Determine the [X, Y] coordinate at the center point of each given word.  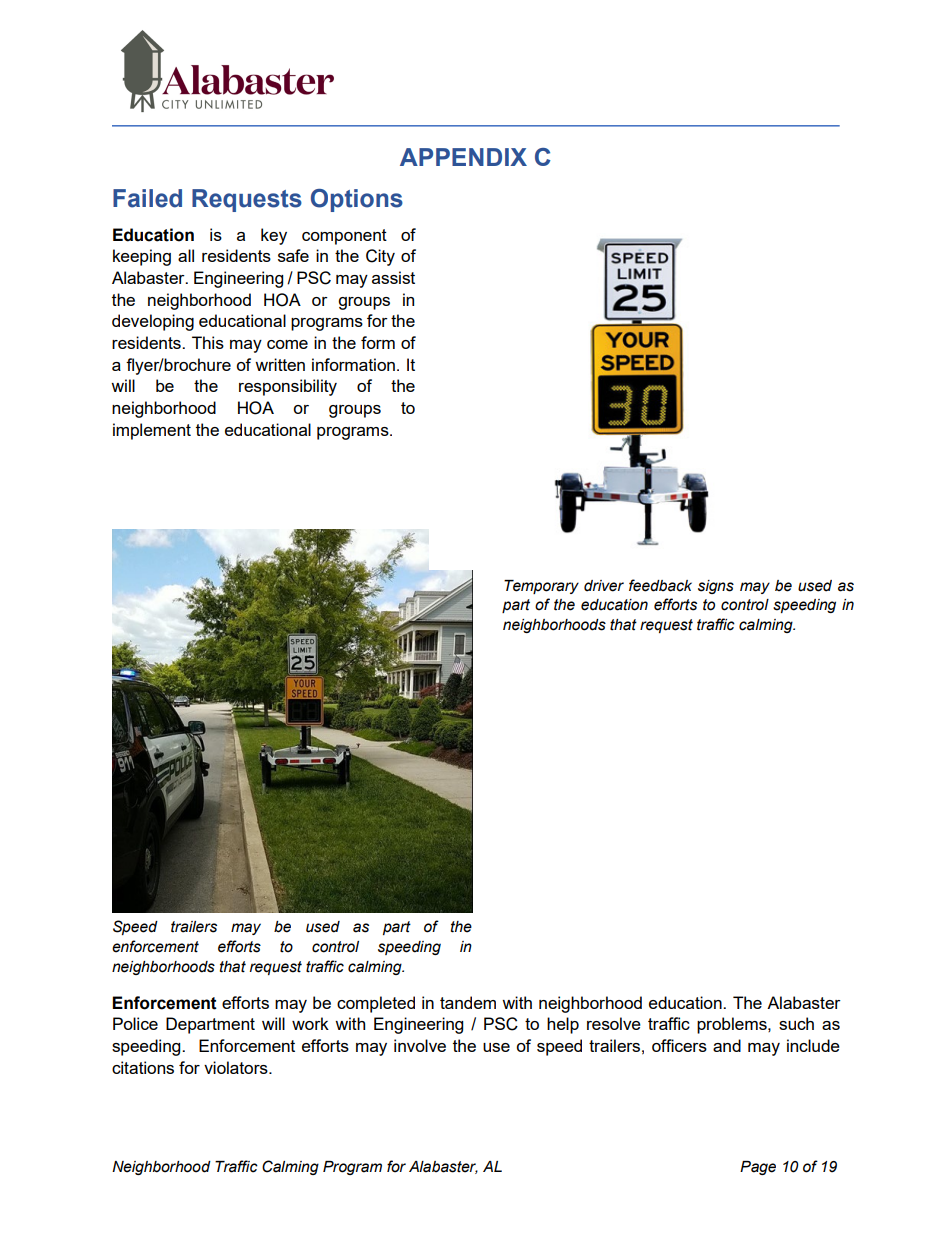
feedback [660, 585]
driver [604, 586]
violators [237, 1067]
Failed [147, 198]
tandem [468, 1002]
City [380, 257]
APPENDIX [463, 157]
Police [135, 1023]
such [796, 1023]
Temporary [541, 587]
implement [152, 431]
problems [733, 1025]
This [208, 342]
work [310, 1023]
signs [716, 587]
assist [393, 277]
